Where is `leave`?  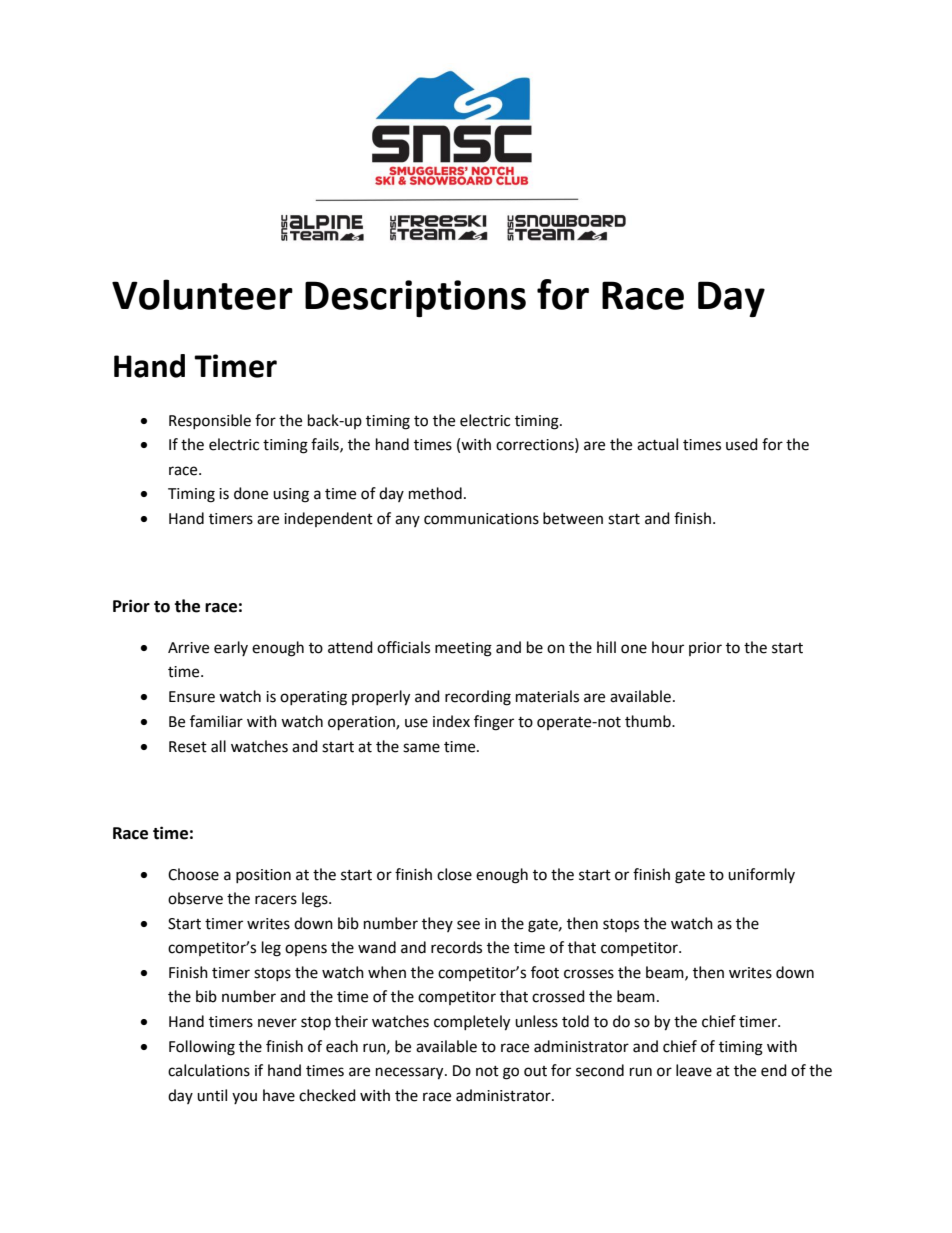
leave is located at coordinates (694, 1070).
